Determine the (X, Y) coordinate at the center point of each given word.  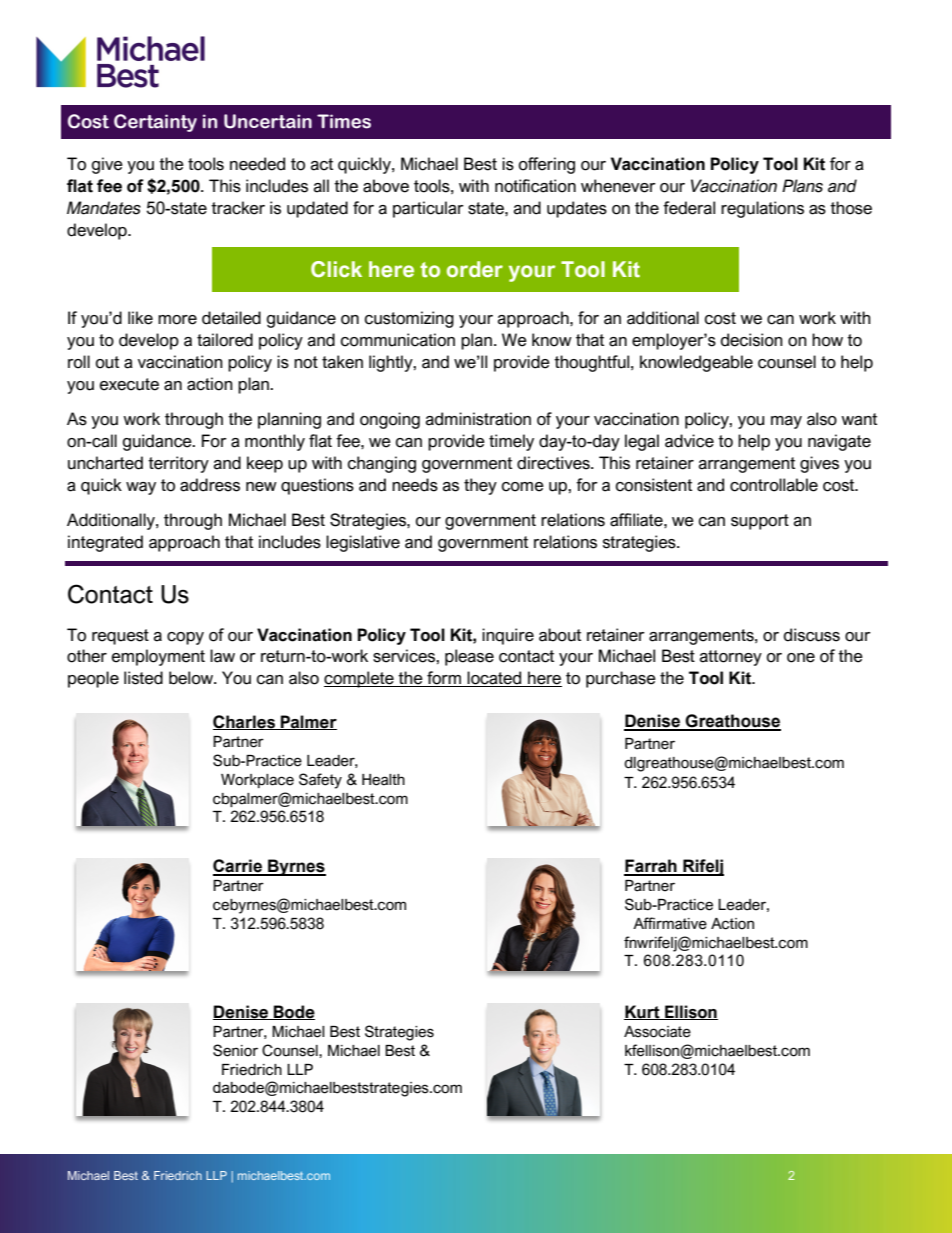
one (801, 658)
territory (178, 464)
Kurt (643, 1012)
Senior (235, 1050)
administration (478, 419)
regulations (762, 209)
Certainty (155, 123)
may (786, 422)
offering (547, 165)
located (495, 679)
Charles (245, 722)
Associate (657, 1032)
